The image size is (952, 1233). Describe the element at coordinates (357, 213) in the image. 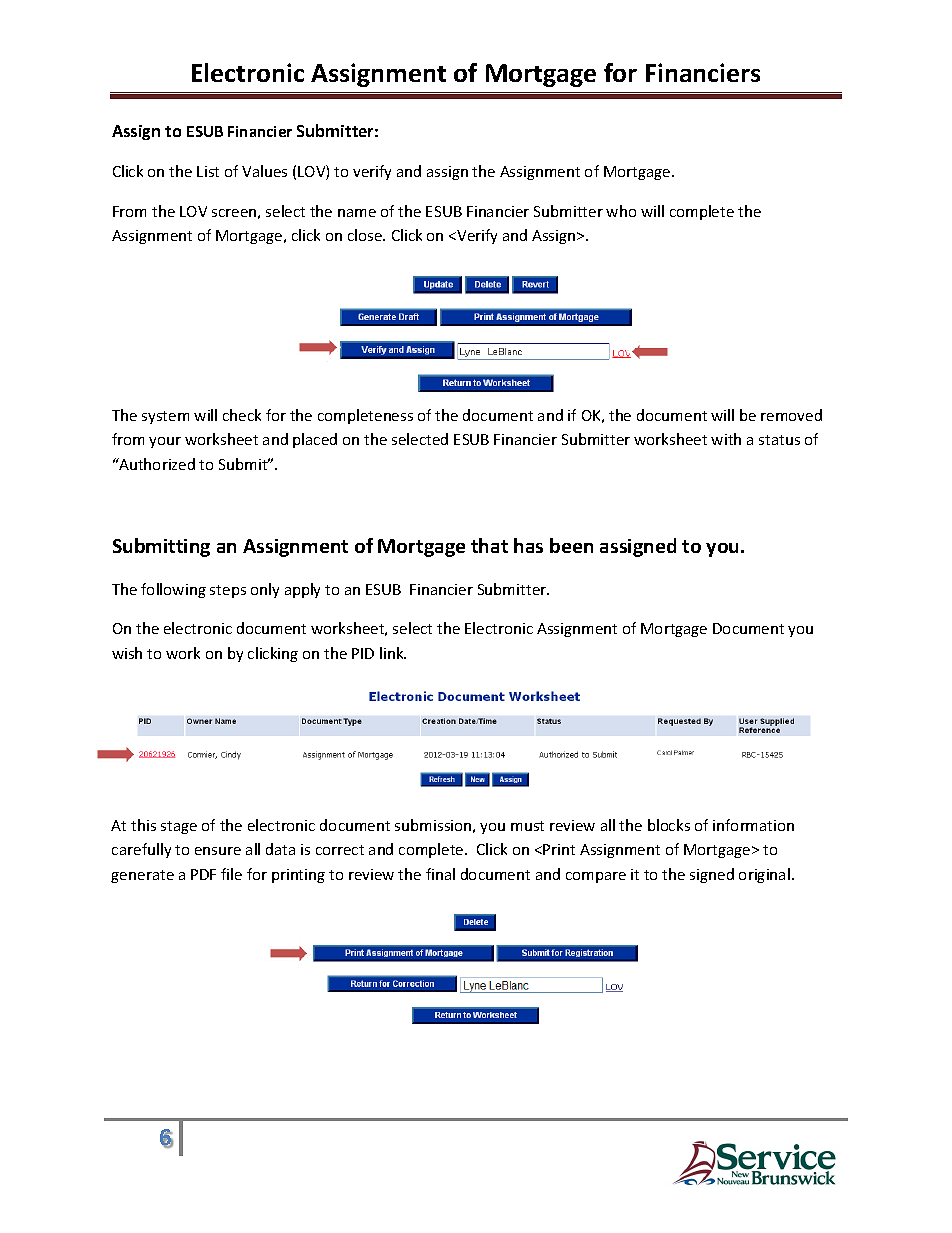

I see `name` at that location.
